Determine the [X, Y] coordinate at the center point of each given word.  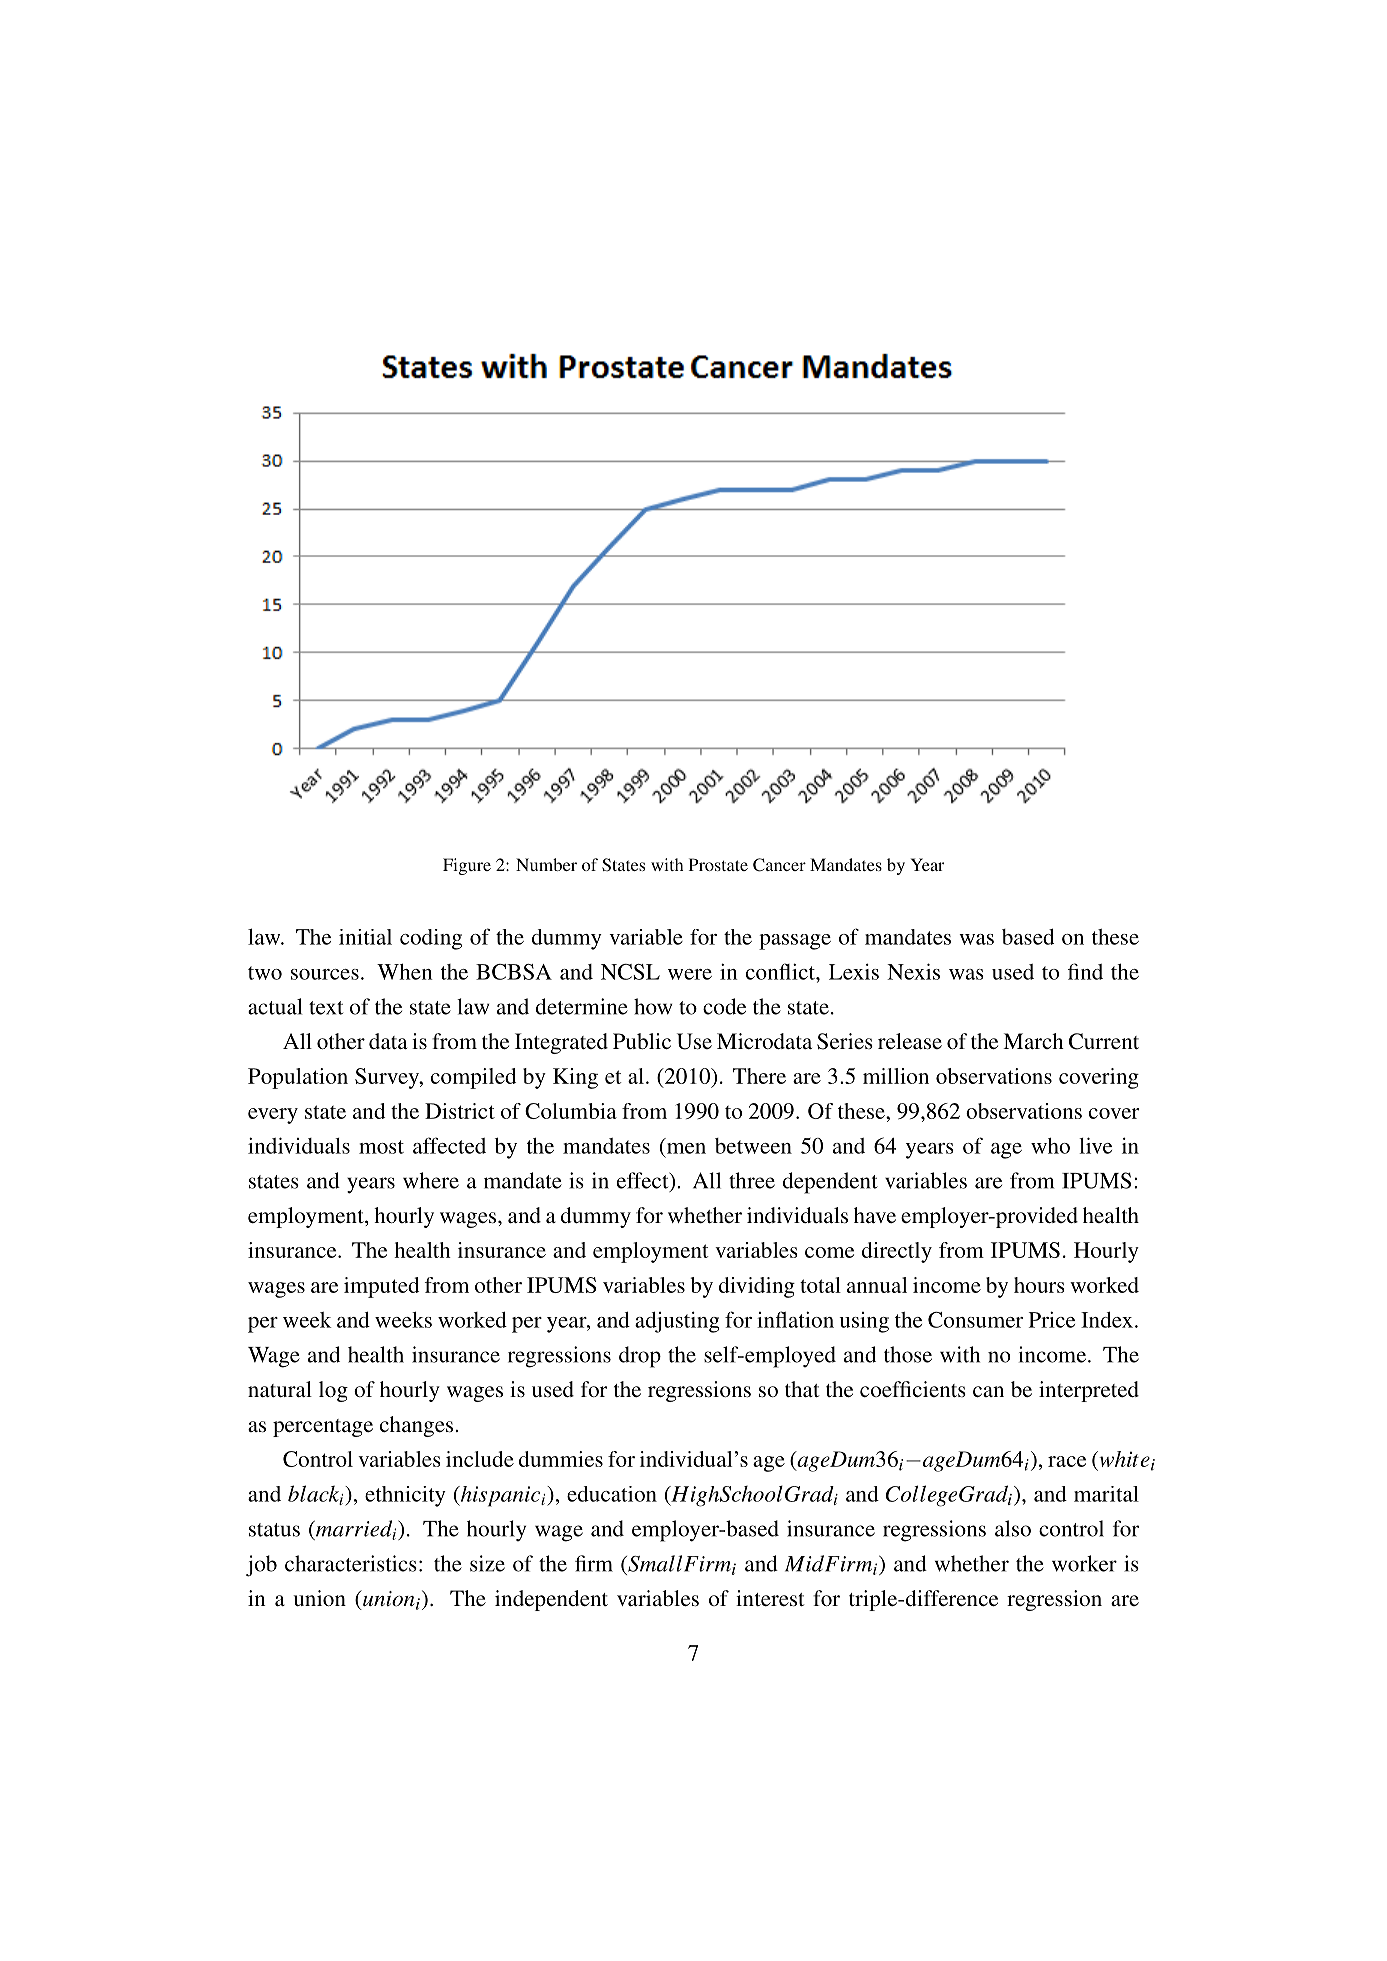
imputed [381, 1287]
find [1085, 971]
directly [897, 1252]
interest [770, 1598]
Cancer [779, 865]
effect [644, 1181]
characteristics [351, 1563]
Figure [467, 866]
